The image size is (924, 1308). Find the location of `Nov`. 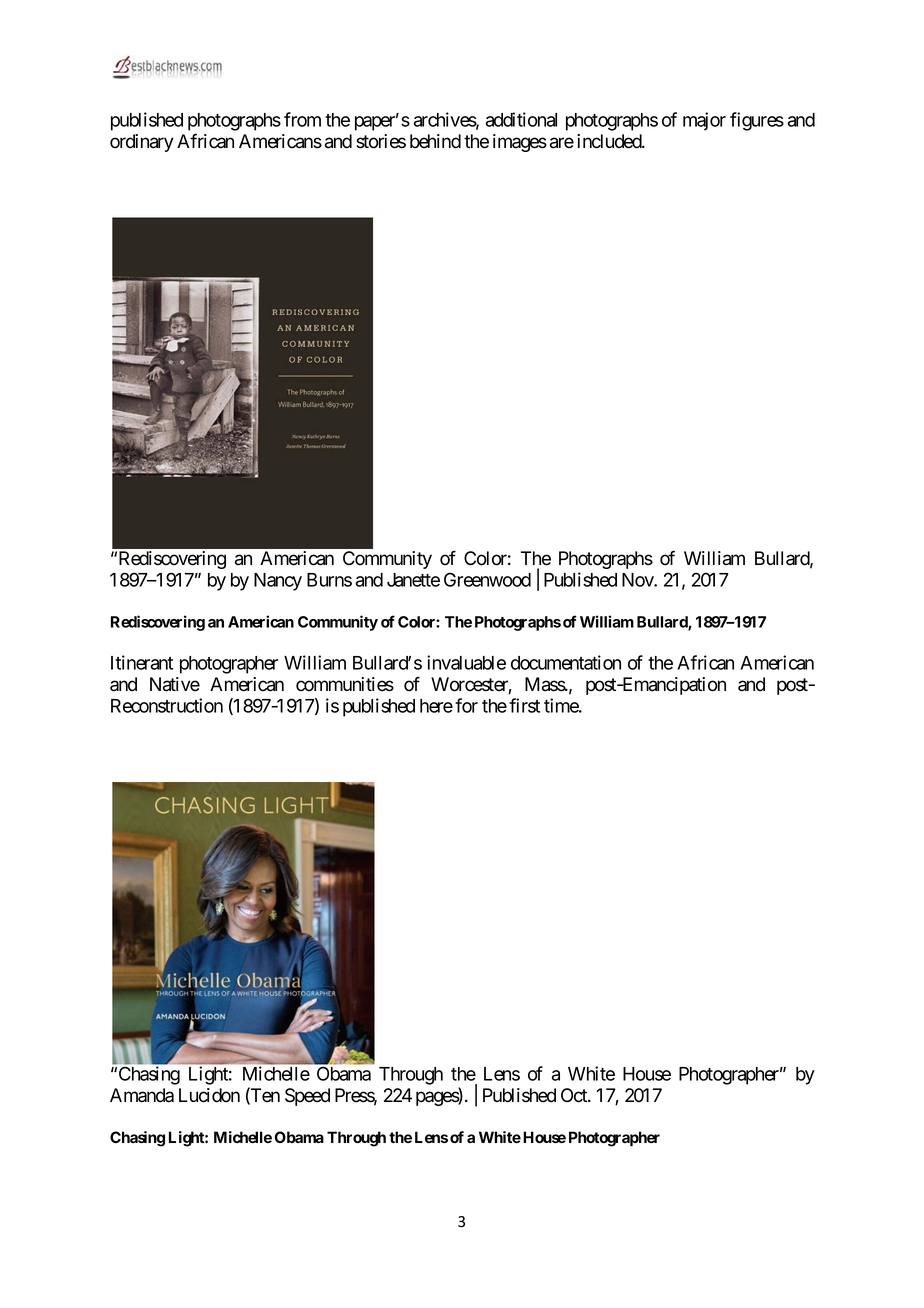

Nov is located at coordinates (638, 580).
